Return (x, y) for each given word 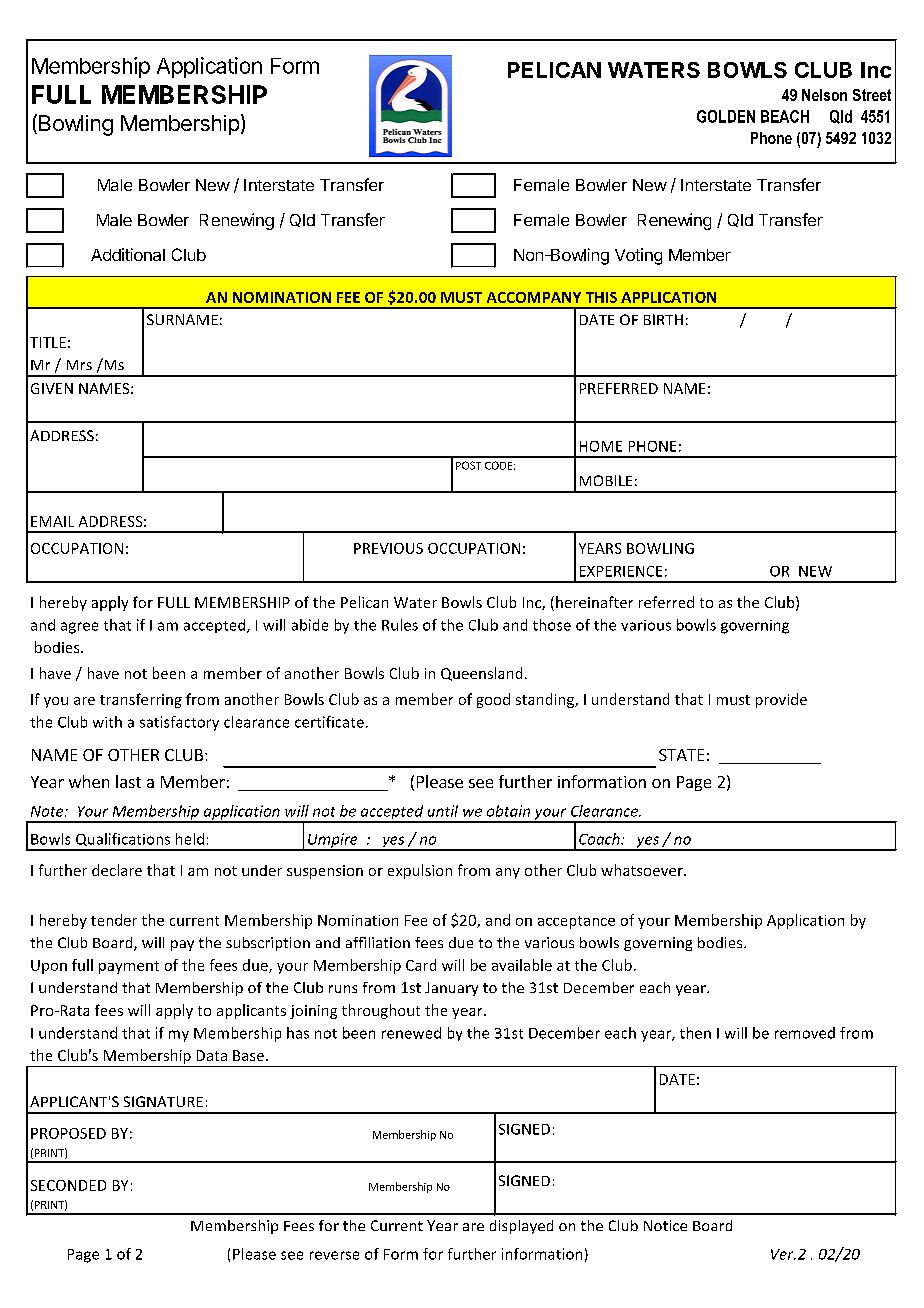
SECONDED (68, 1185)
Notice (665, 1225)
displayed (521, 1227)
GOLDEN (726, 116)
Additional (128, 254)
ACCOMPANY (534, 297)
